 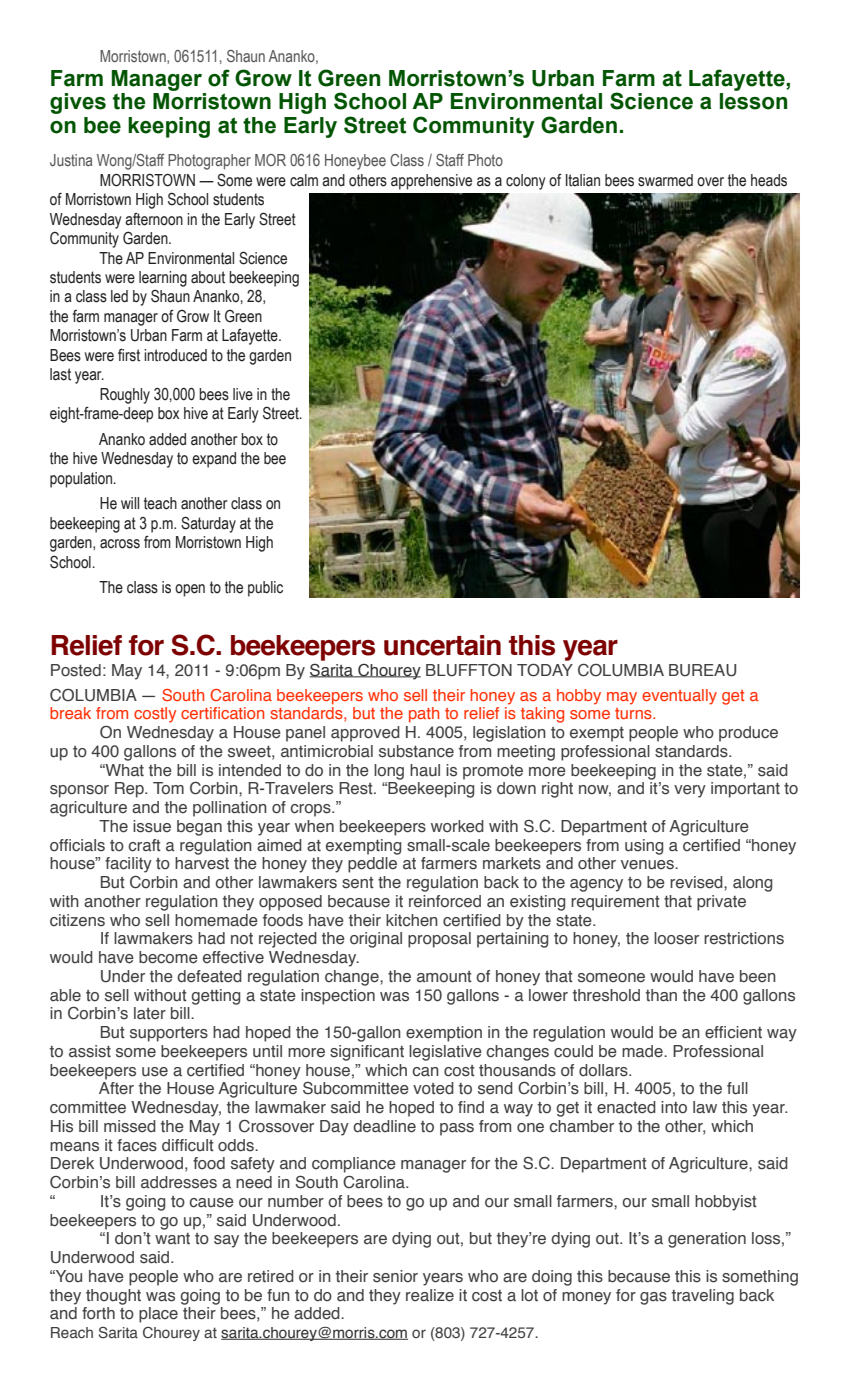 I want to click on Roughly, so click(x=125, y=396).
